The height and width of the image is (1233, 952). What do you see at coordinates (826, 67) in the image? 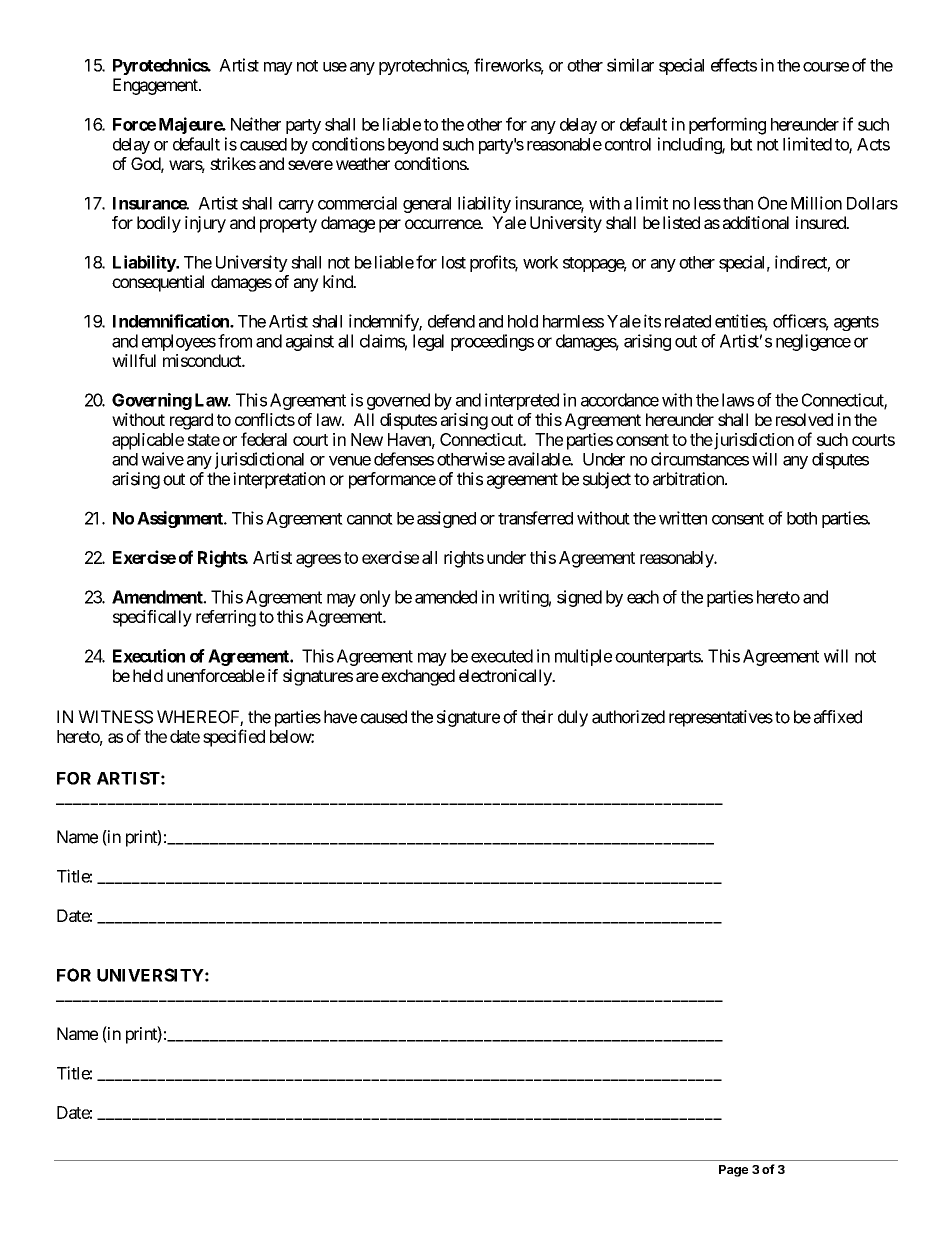
I see `course` at bounding box center [826, 67].
